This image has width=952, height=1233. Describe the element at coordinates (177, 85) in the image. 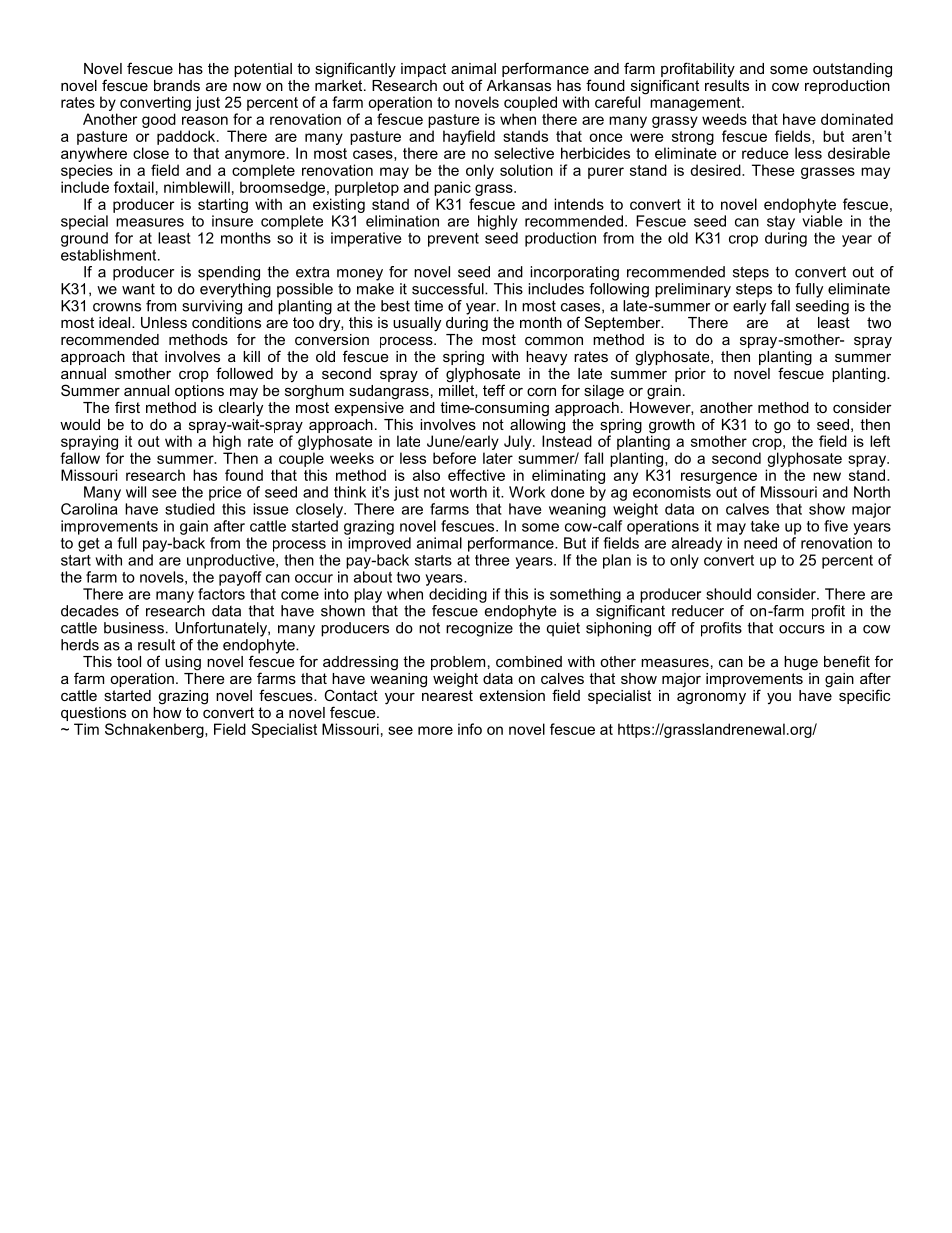

I see `brands` at that location.
